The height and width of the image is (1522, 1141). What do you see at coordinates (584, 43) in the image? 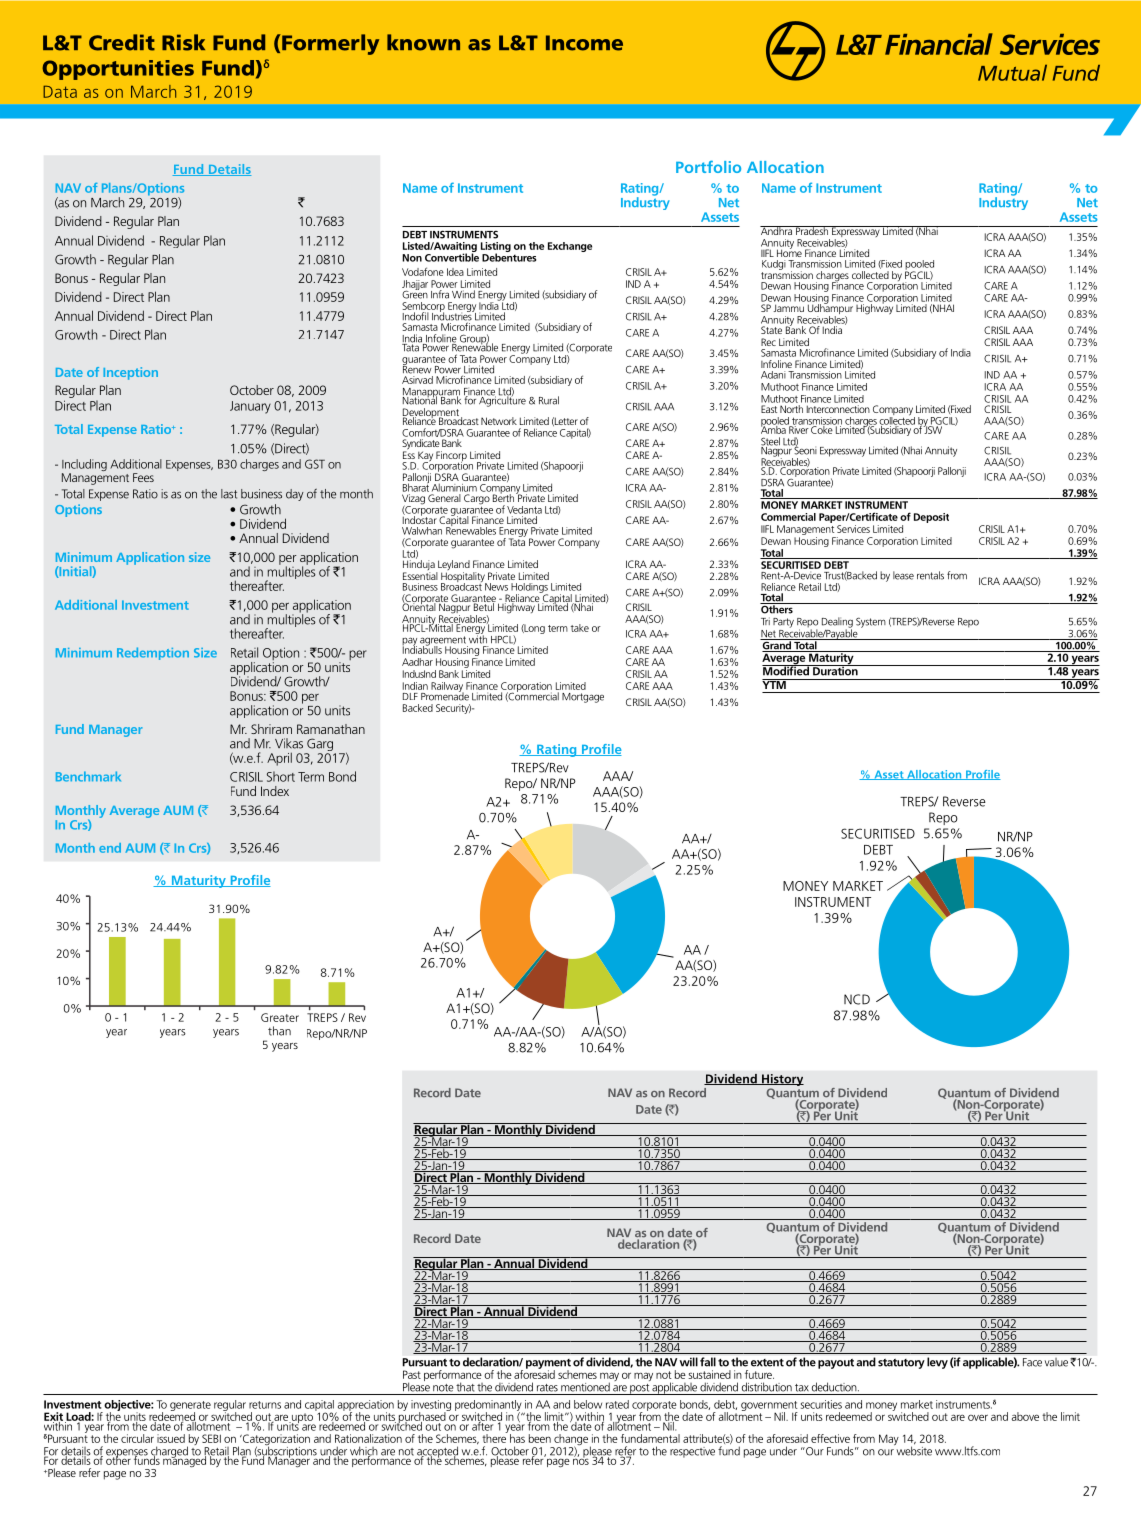
I see `Income` at bounding box center [584, 43].
